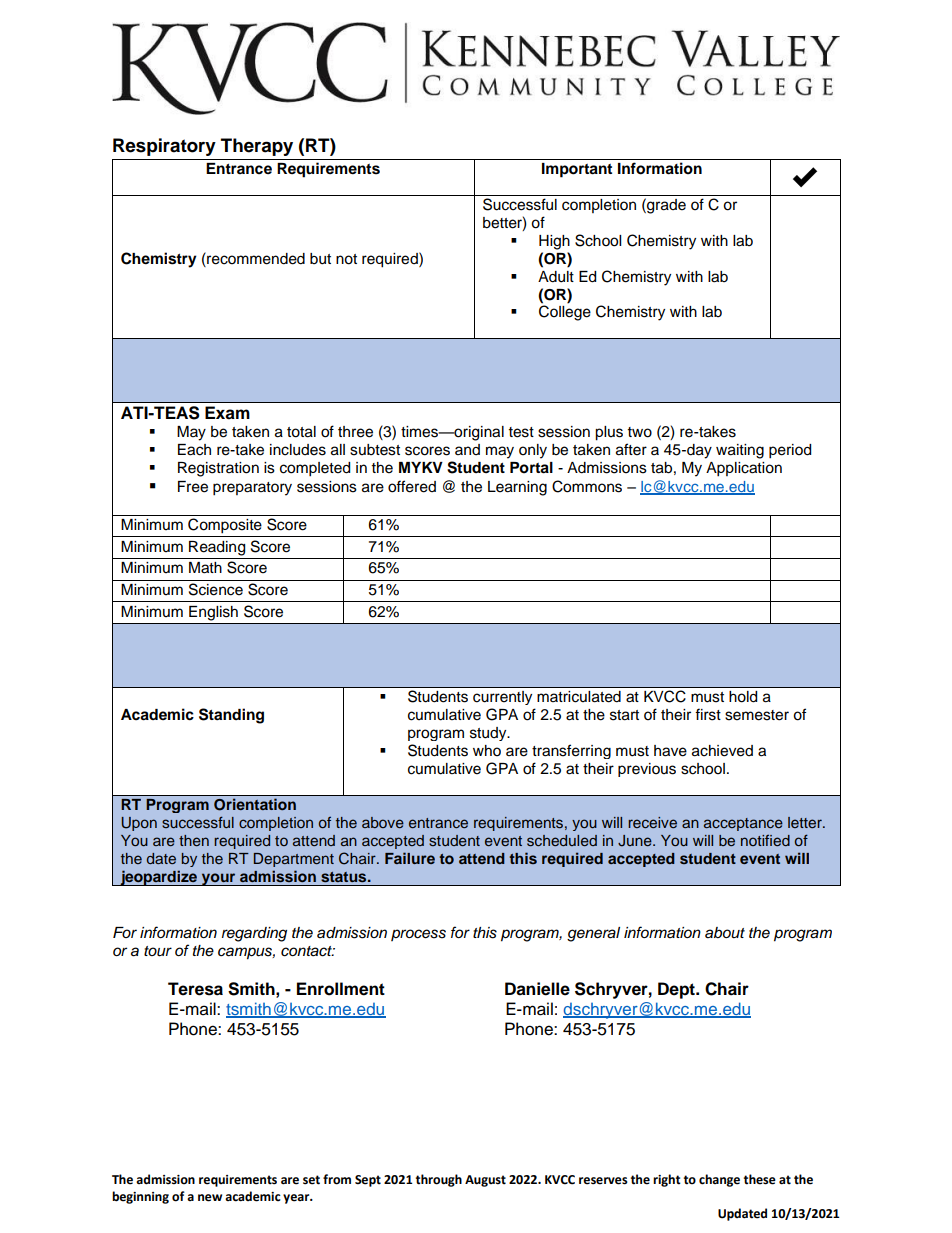 The width and height of the screenshot is (952, 1233). I want to click on August, so click(485, 1181).
